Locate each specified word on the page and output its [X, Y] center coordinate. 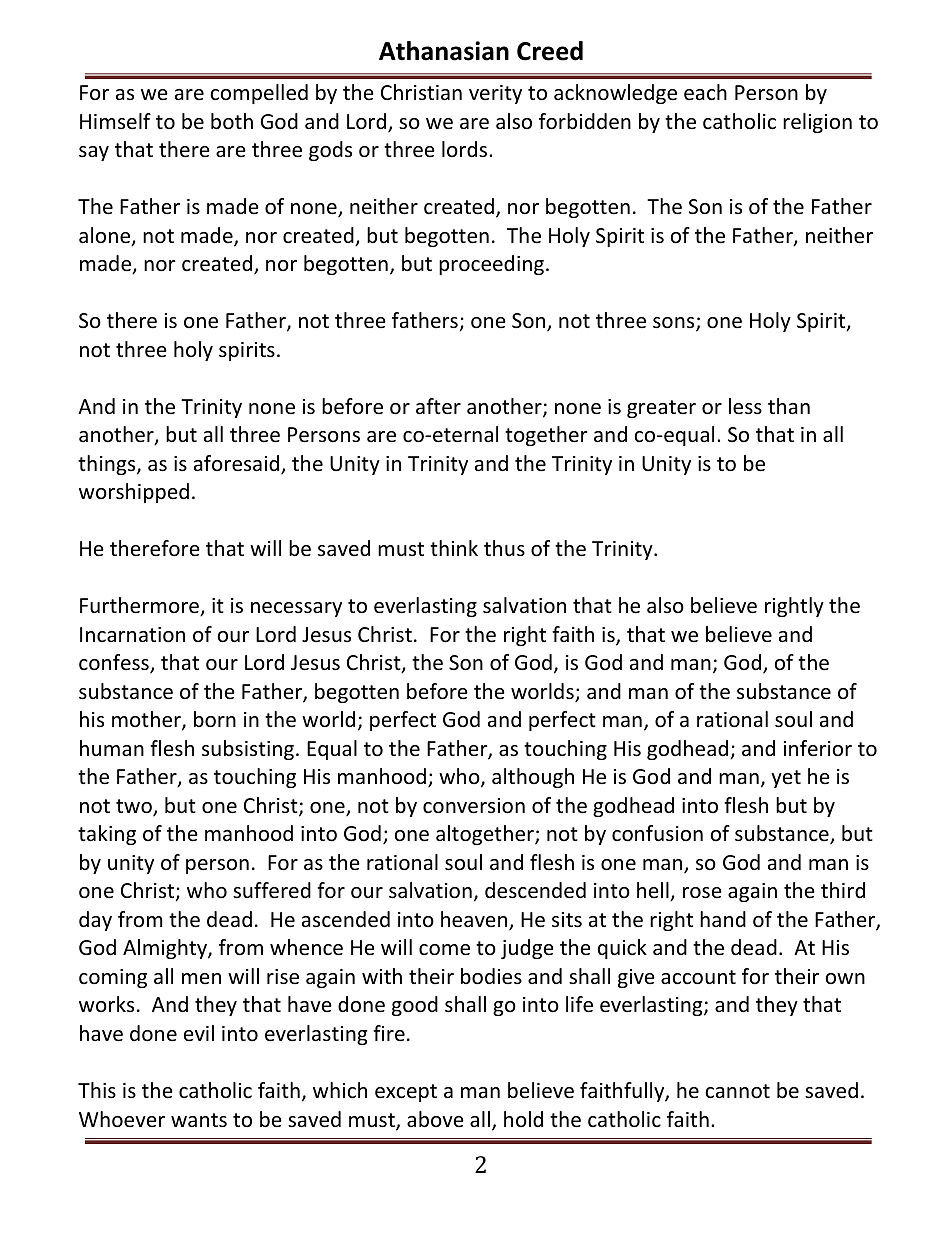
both [232, 121]
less [745, 406]
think [454, 548]
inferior [818, 748]
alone [106, 236]
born [215, 719]
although [533, 778]
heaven [475, 920]
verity [495, 94]
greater [661, 409]
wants [199, 1120]
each [705, 92]
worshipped [134, 493]
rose [702, 893]
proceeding [493, 265]
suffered [272, 890]
